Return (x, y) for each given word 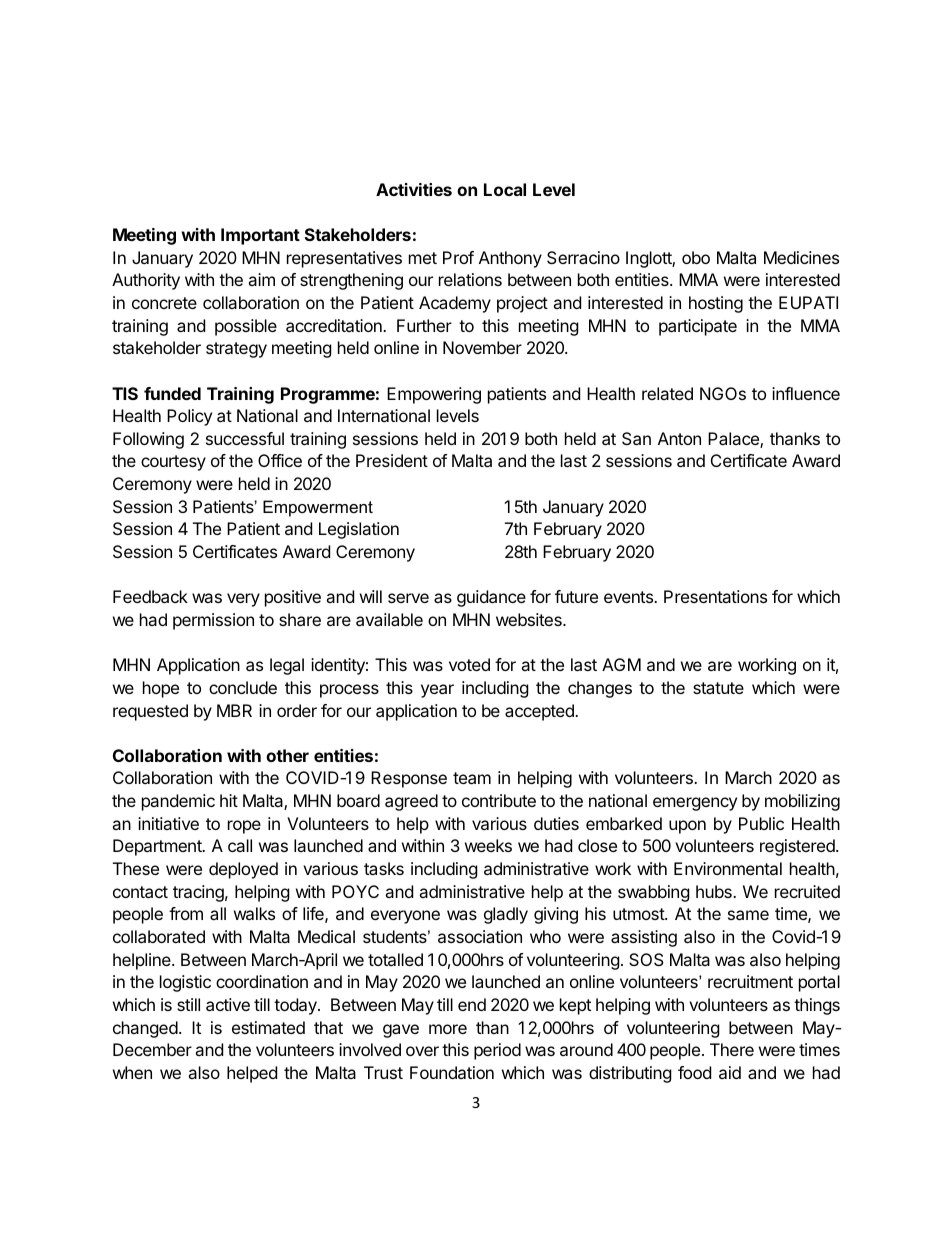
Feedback (150, 596)
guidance (491, 598)
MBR (234, 710)
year (437, 691)
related (667, 393)
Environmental (728, 868)
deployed (243, 870)
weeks (488, 845)
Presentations (715, 596)
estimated (268, 1027)
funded (172, 393)
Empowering (434, 395)
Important (260, 236)
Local (505, 189)
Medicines (801, 257)
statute (718, 688)
